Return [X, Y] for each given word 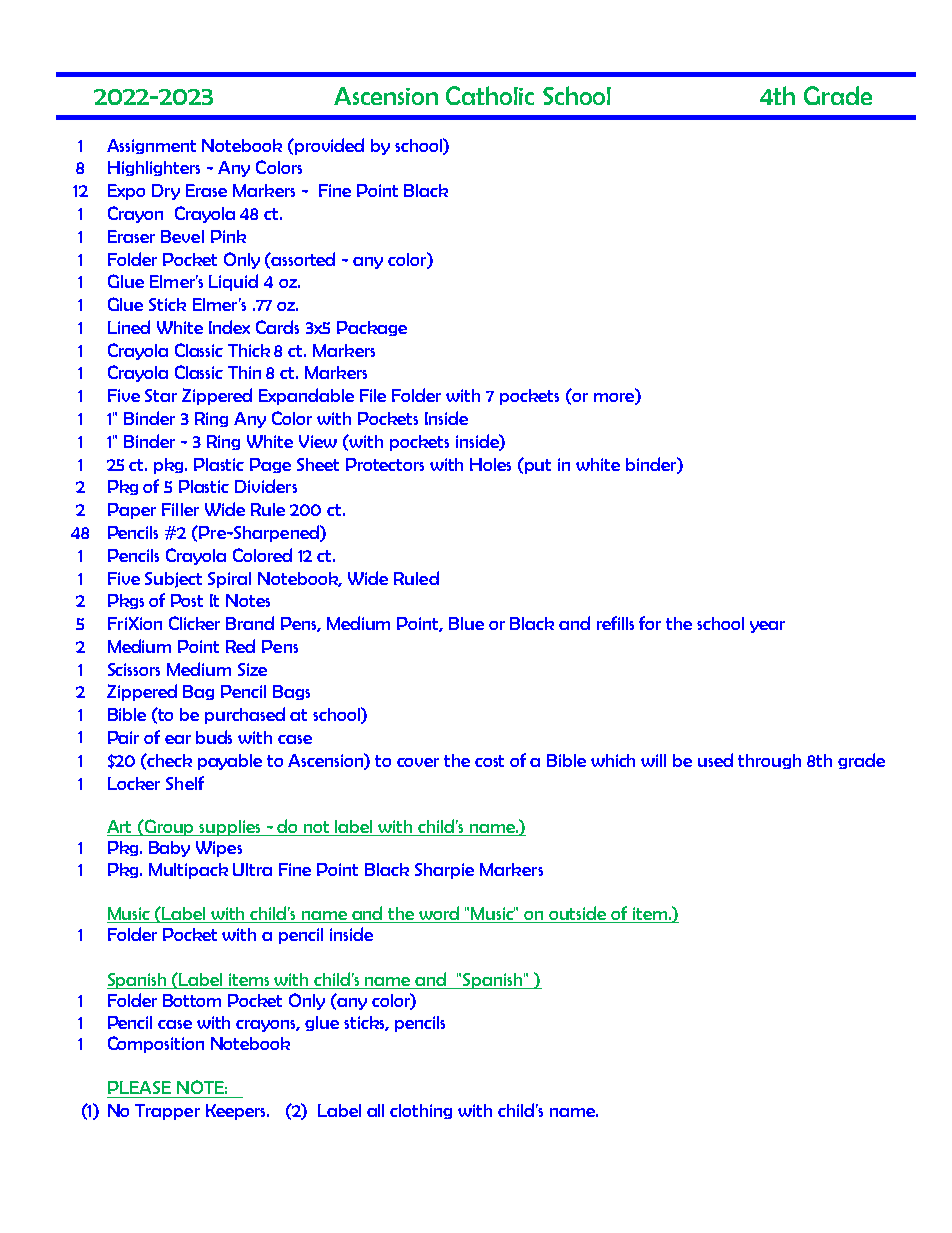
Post [187, 600]
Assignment [151, 146]
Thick [249, 350]
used [715, 760]
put [537, 466]
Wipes [219, 849]
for [650, 623]
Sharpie [444, 871]
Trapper [167, 1112]
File [373, 395]
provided [328, 146]
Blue [466, 623]
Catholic [490, 95]
